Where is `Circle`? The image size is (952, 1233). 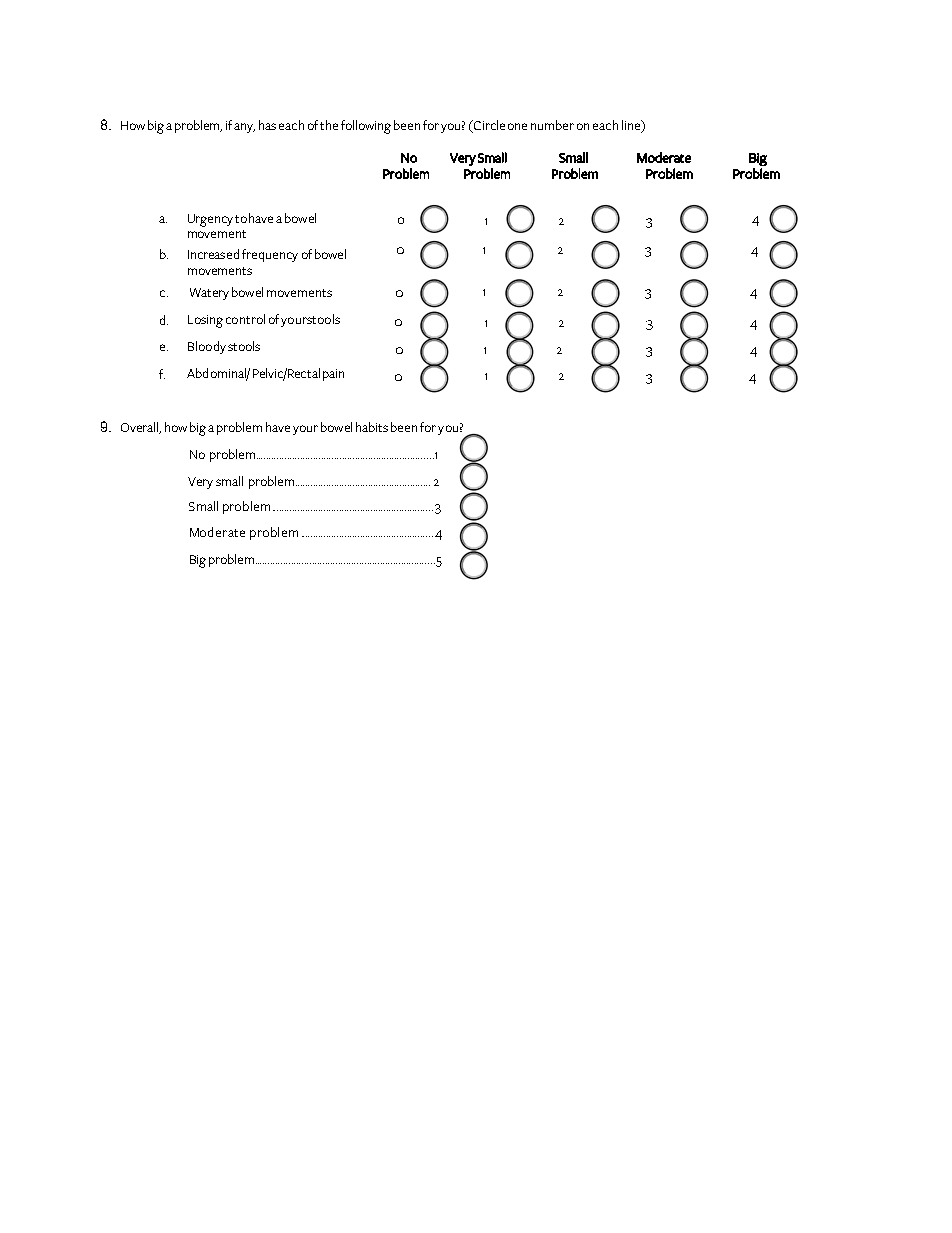 Circle is located at coordinates (488, 126).
